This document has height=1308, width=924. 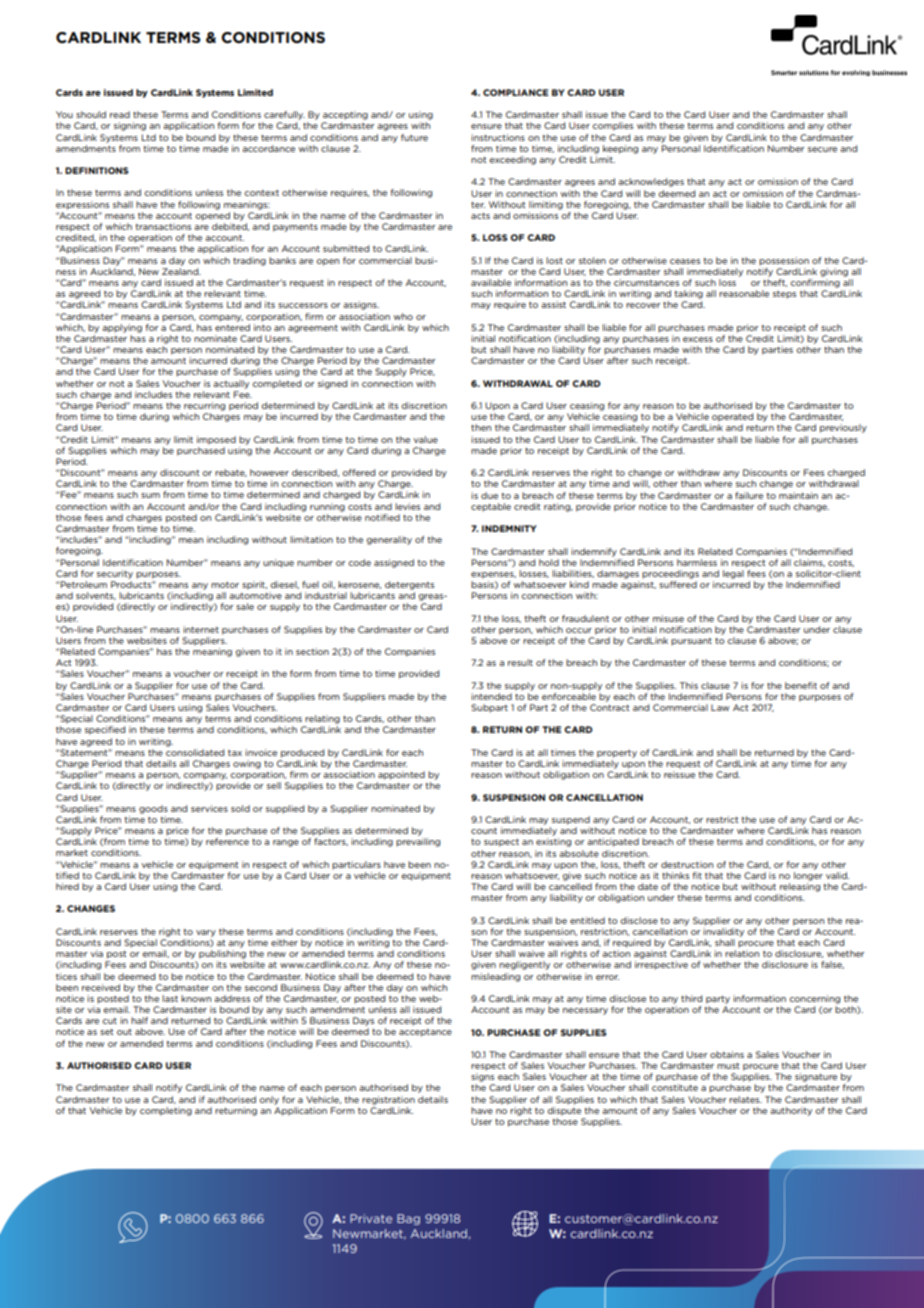 I want to click on secure, so click(x=822, y=149).
